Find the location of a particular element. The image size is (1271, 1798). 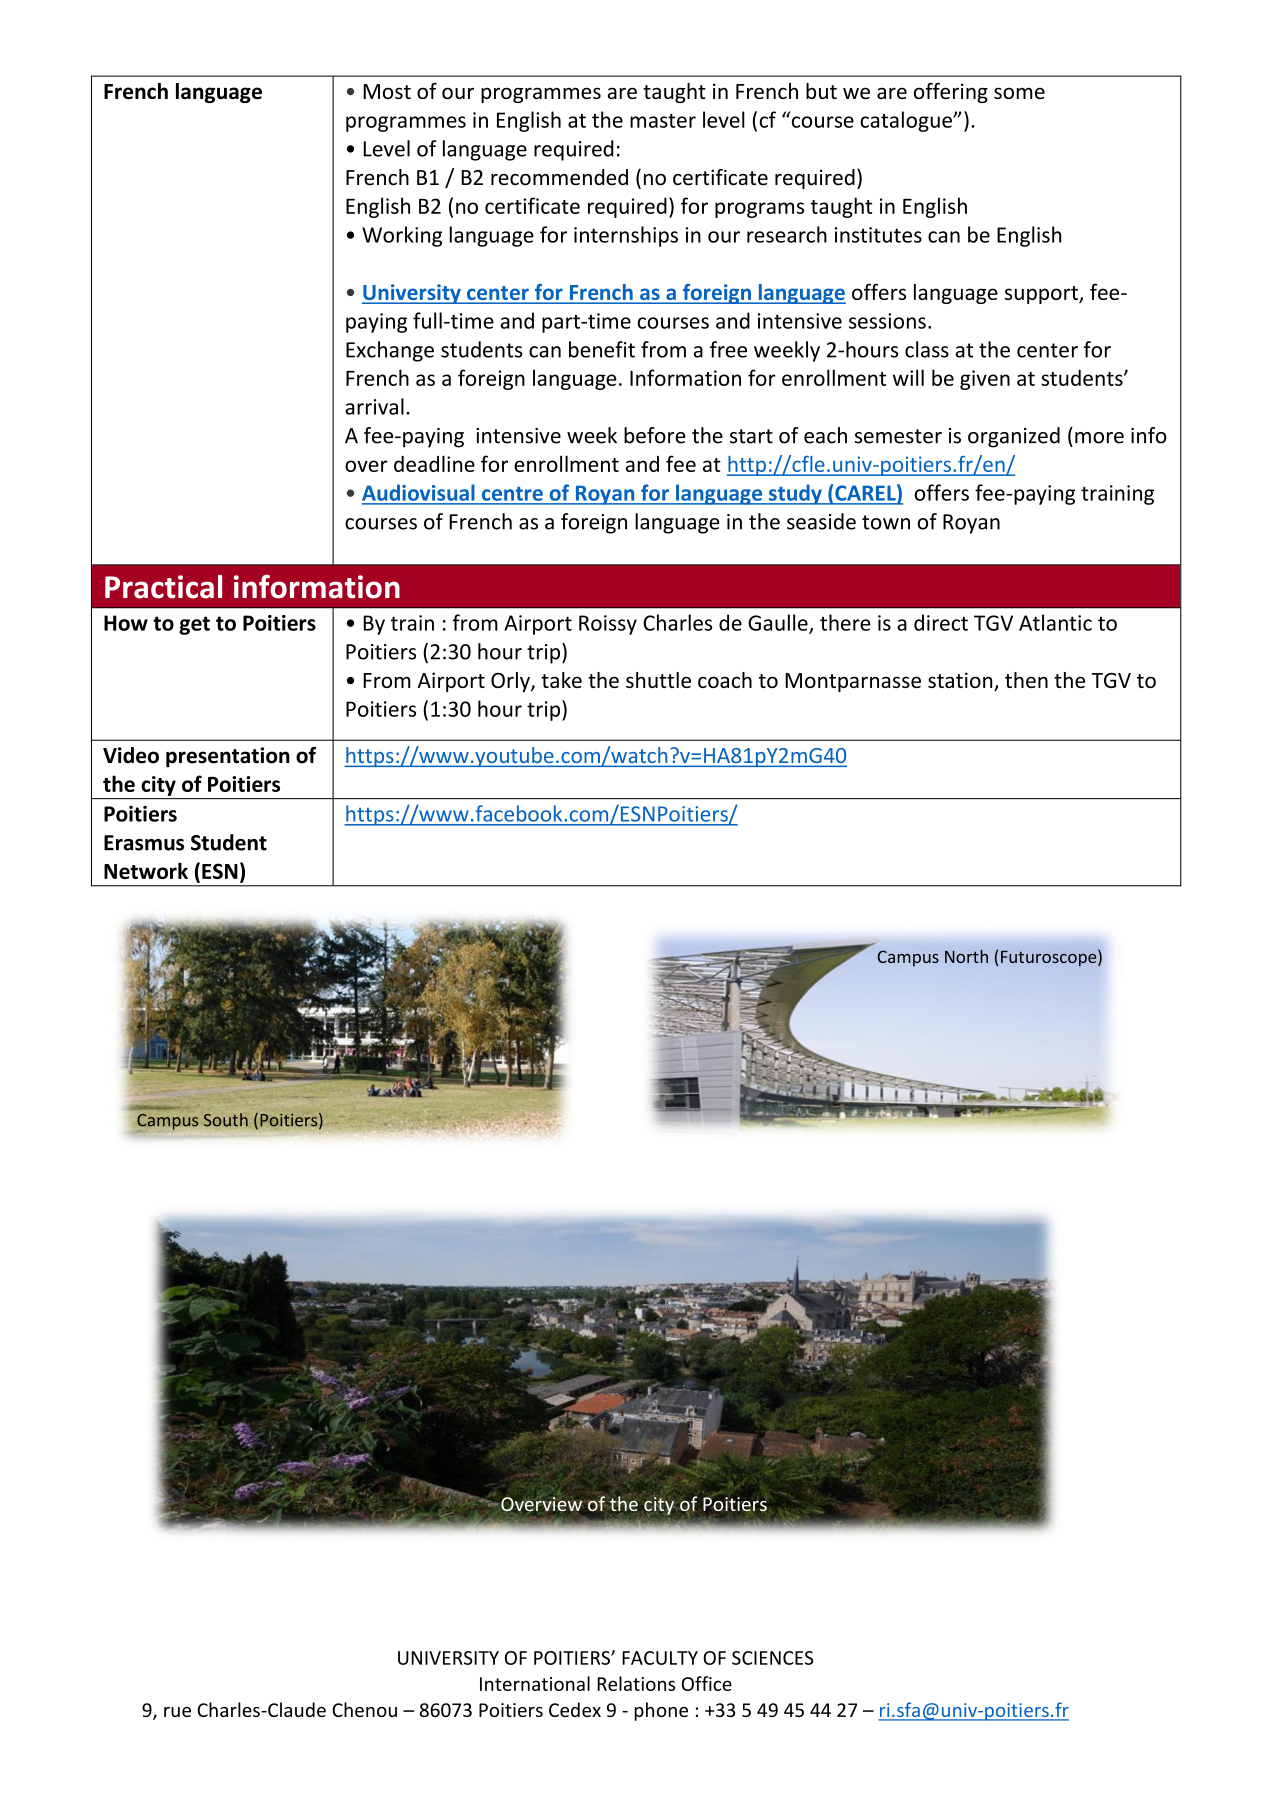

station is located at coordinates (961, 681).
